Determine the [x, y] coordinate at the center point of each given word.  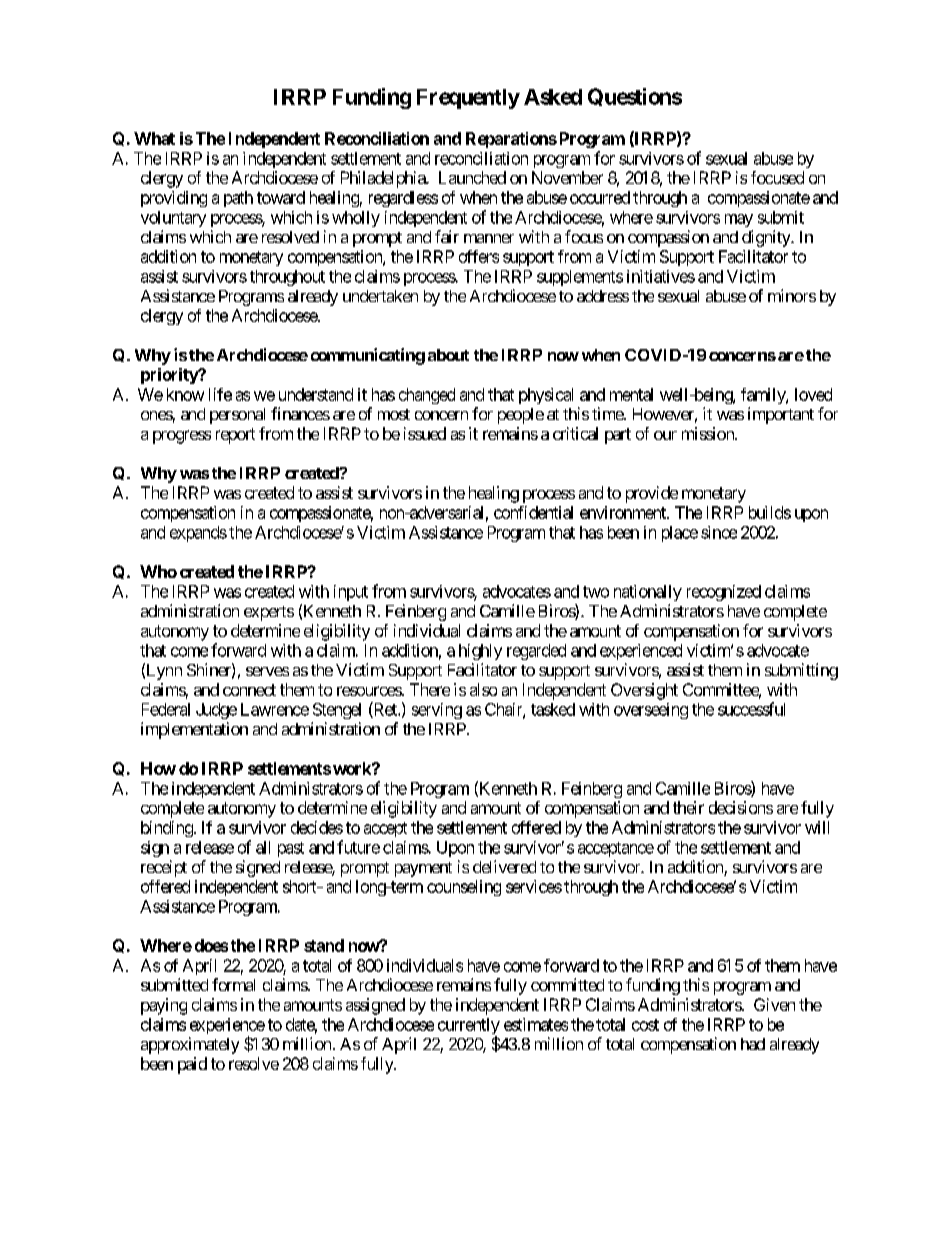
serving [437, 711]
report [235, 436]
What [154, 138]
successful [751, 709]
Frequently [468, 99]
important [781, 415]
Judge [216, 711]
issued [425, 433]
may [739, 220]
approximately [190, 1045]
